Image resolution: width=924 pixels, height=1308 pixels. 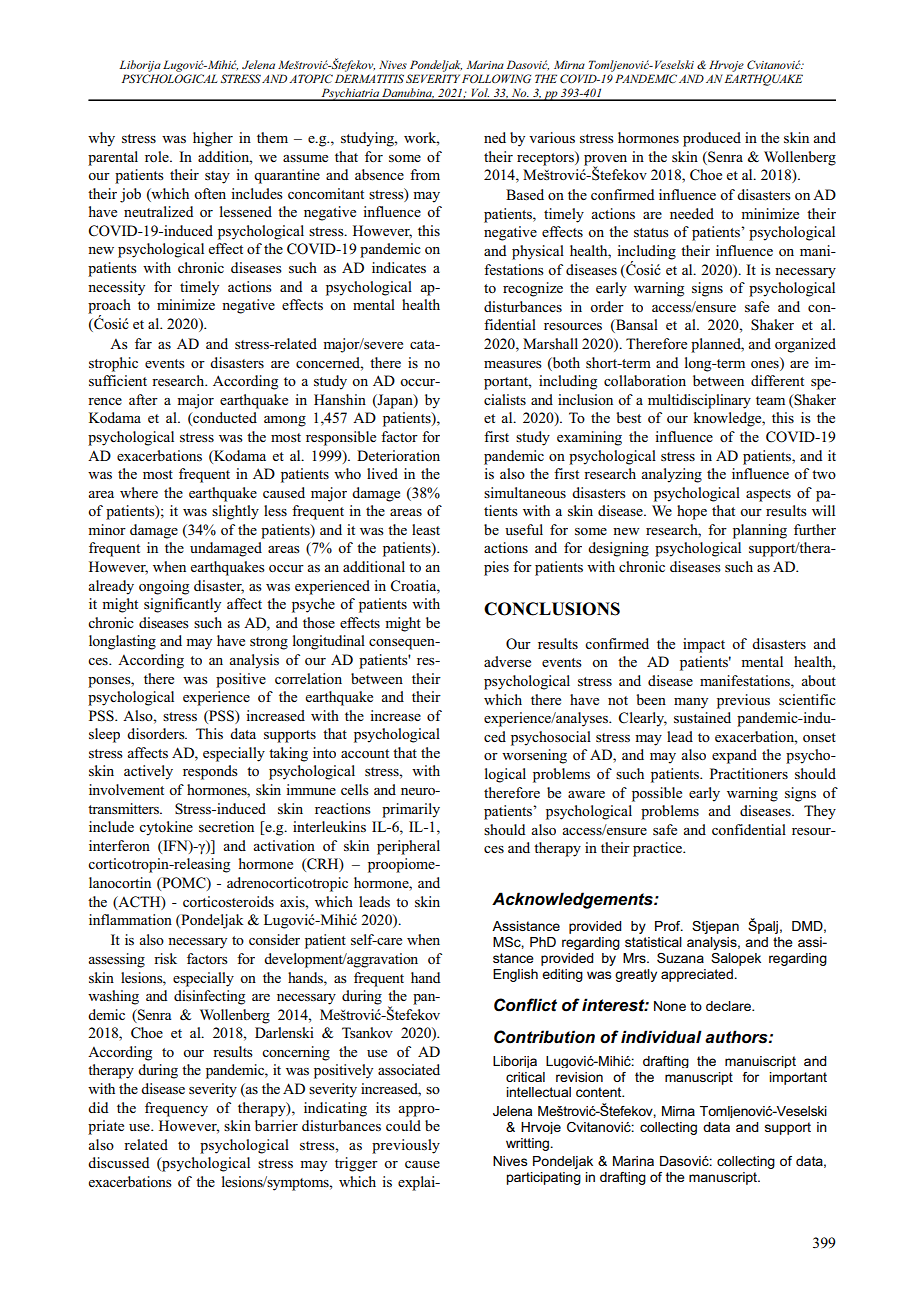 I want to click on risk, so click(x=165, y=958).
